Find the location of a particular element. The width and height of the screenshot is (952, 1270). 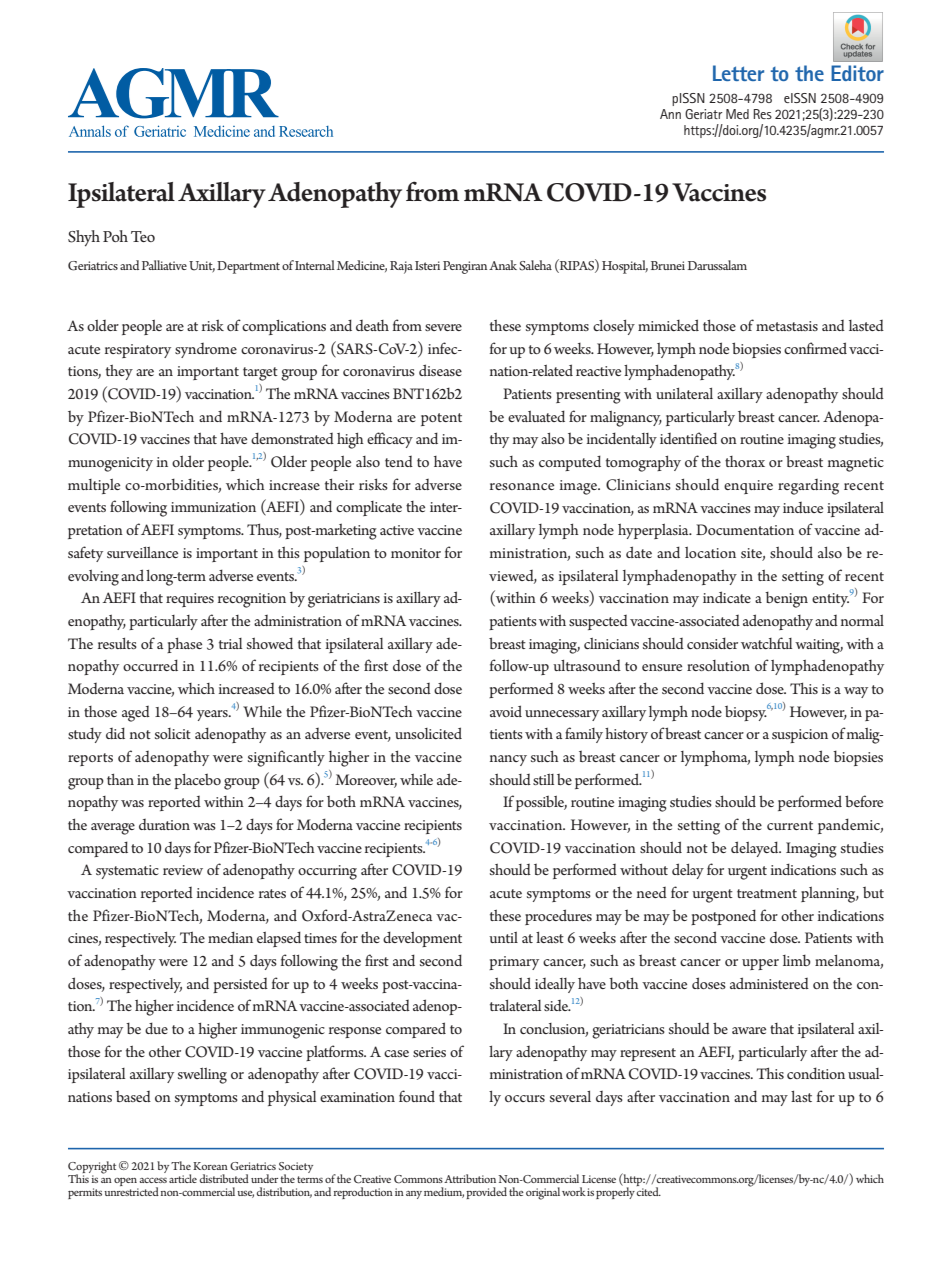

Anak is located at coordinates (503, 265).
